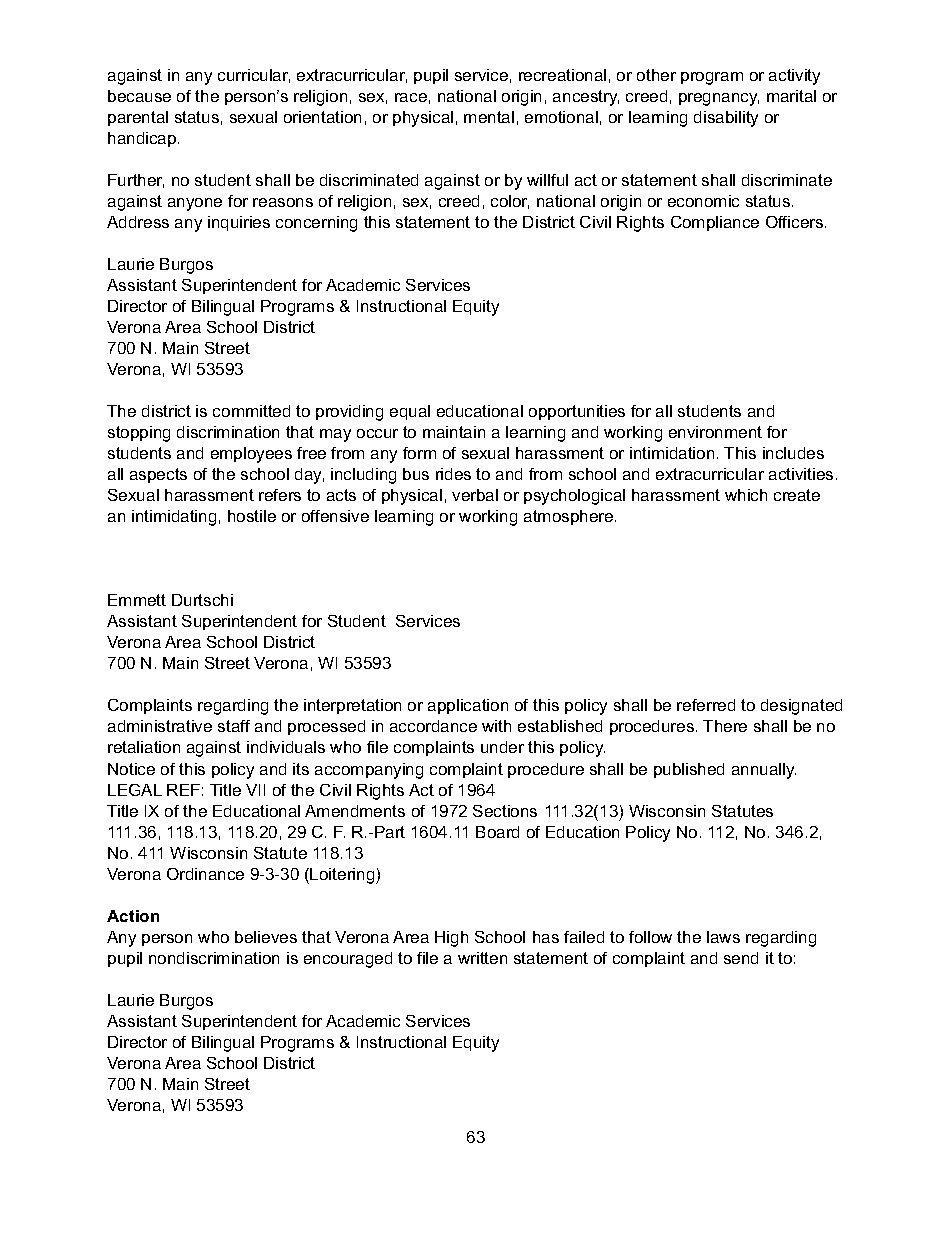 Image resolution: width=952 pixels, height=1233 pixels. I want to click on equal, so click(410, 412).
